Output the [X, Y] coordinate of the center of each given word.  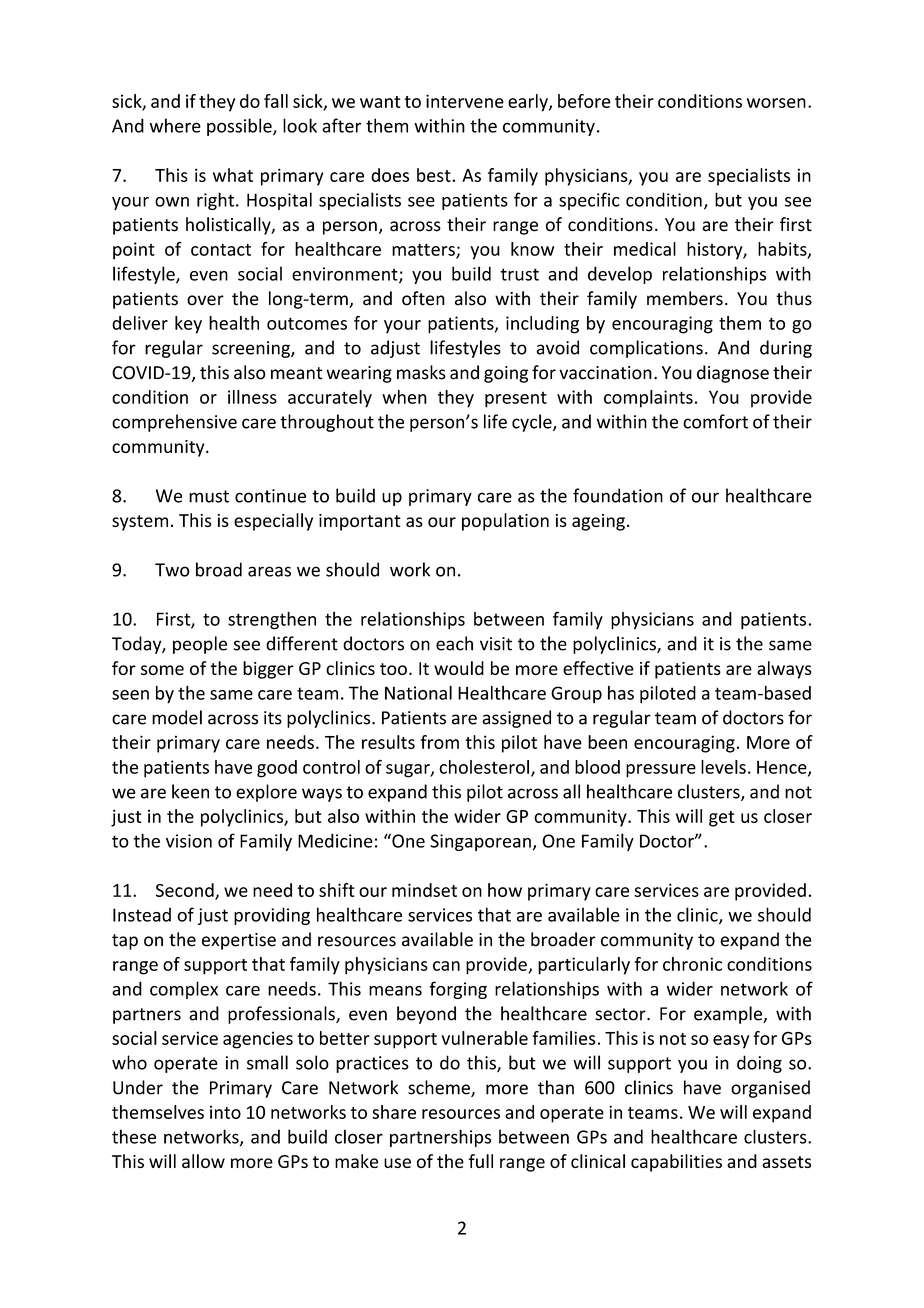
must [209, 496]
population [505, 522]
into [225, 1112]
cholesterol [484, 767]
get [722, 819]
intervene [465, 101]
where [175, 125]
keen [190, 791]
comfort [715, 421]
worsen [776, 103]
